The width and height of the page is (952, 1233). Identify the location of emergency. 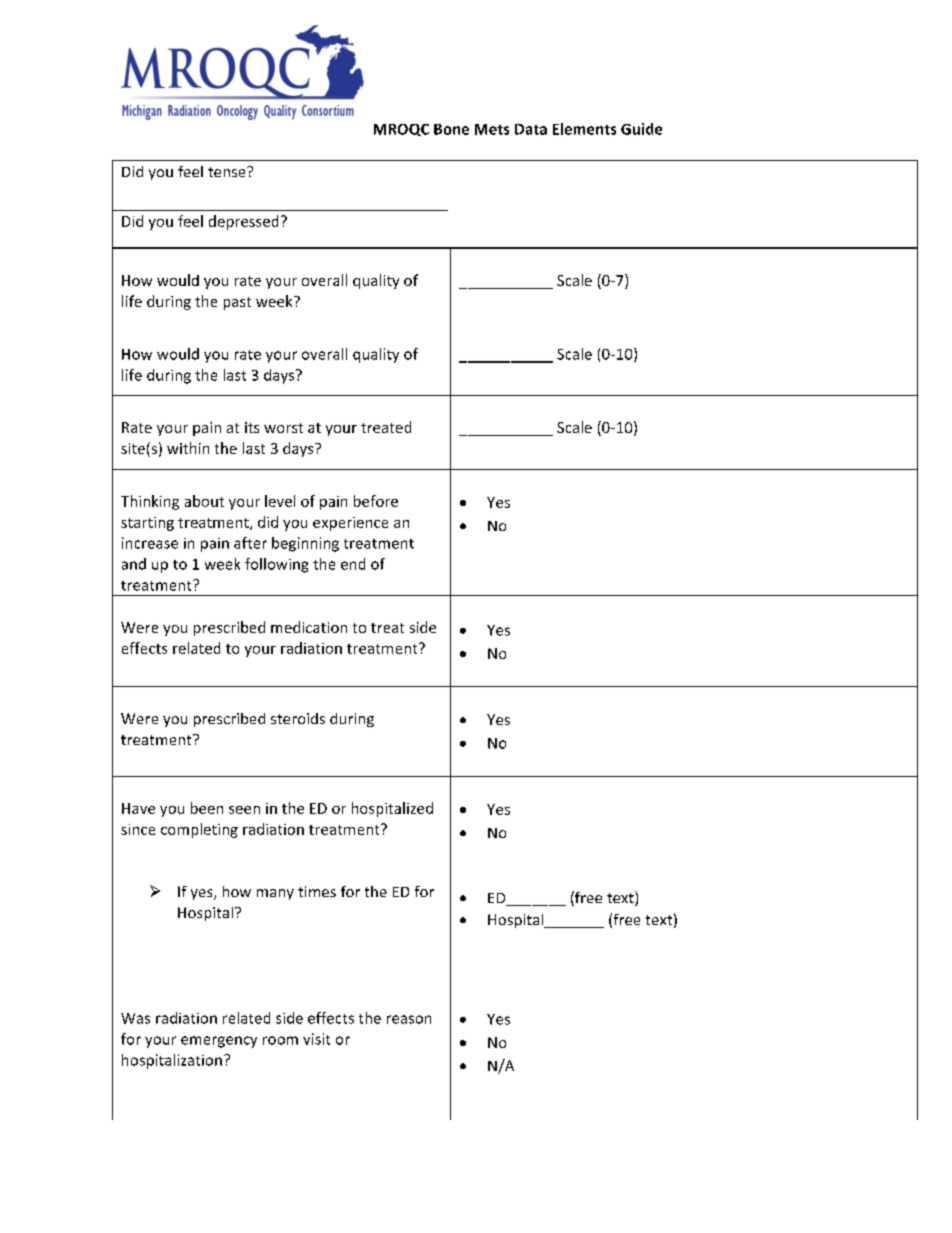
(219, 1042).
